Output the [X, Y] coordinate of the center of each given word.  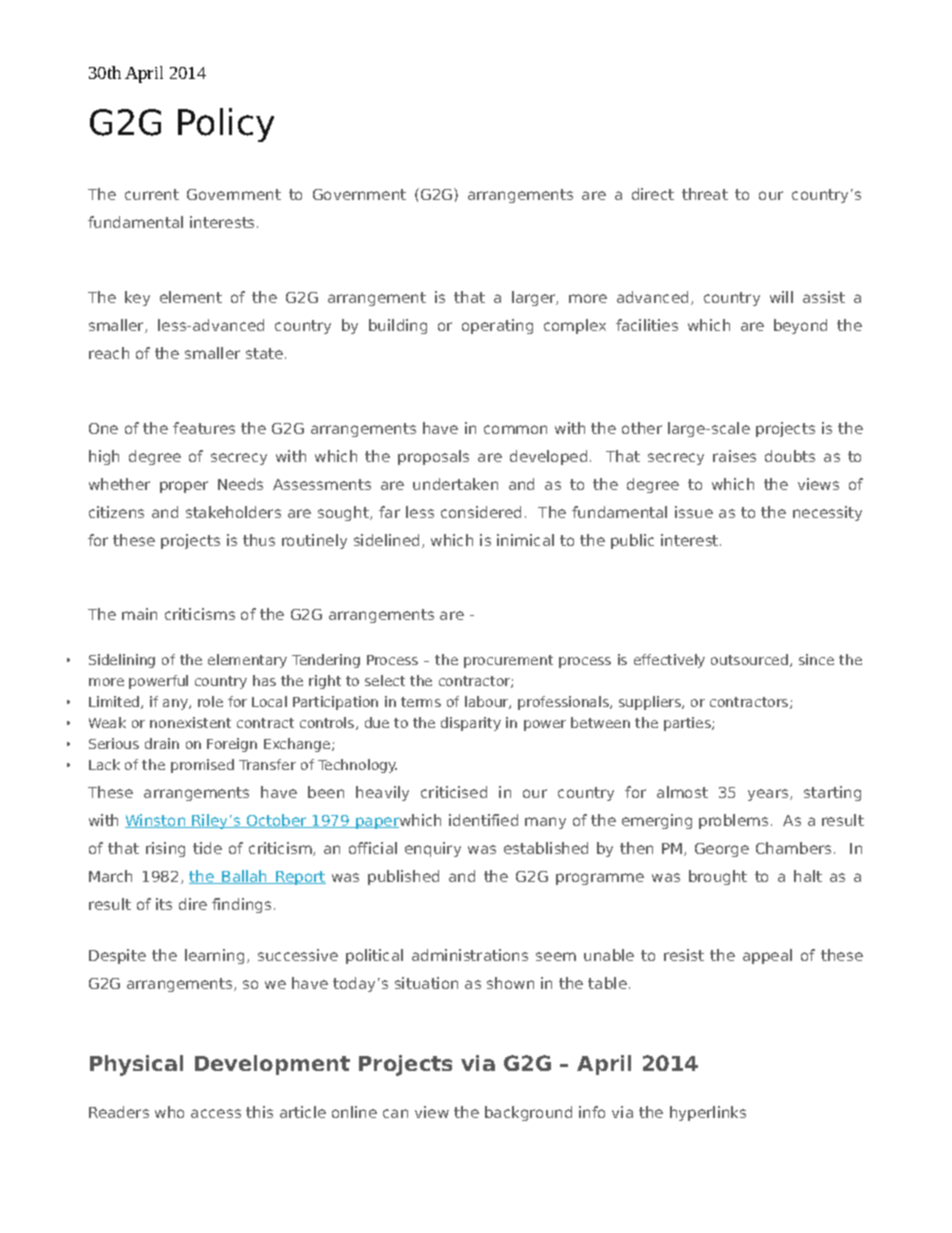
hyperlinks [708, 1113]
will [781, 297]
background [528, 1113]
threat [705, 194]
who [169, 1112]
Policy [226, 125]
